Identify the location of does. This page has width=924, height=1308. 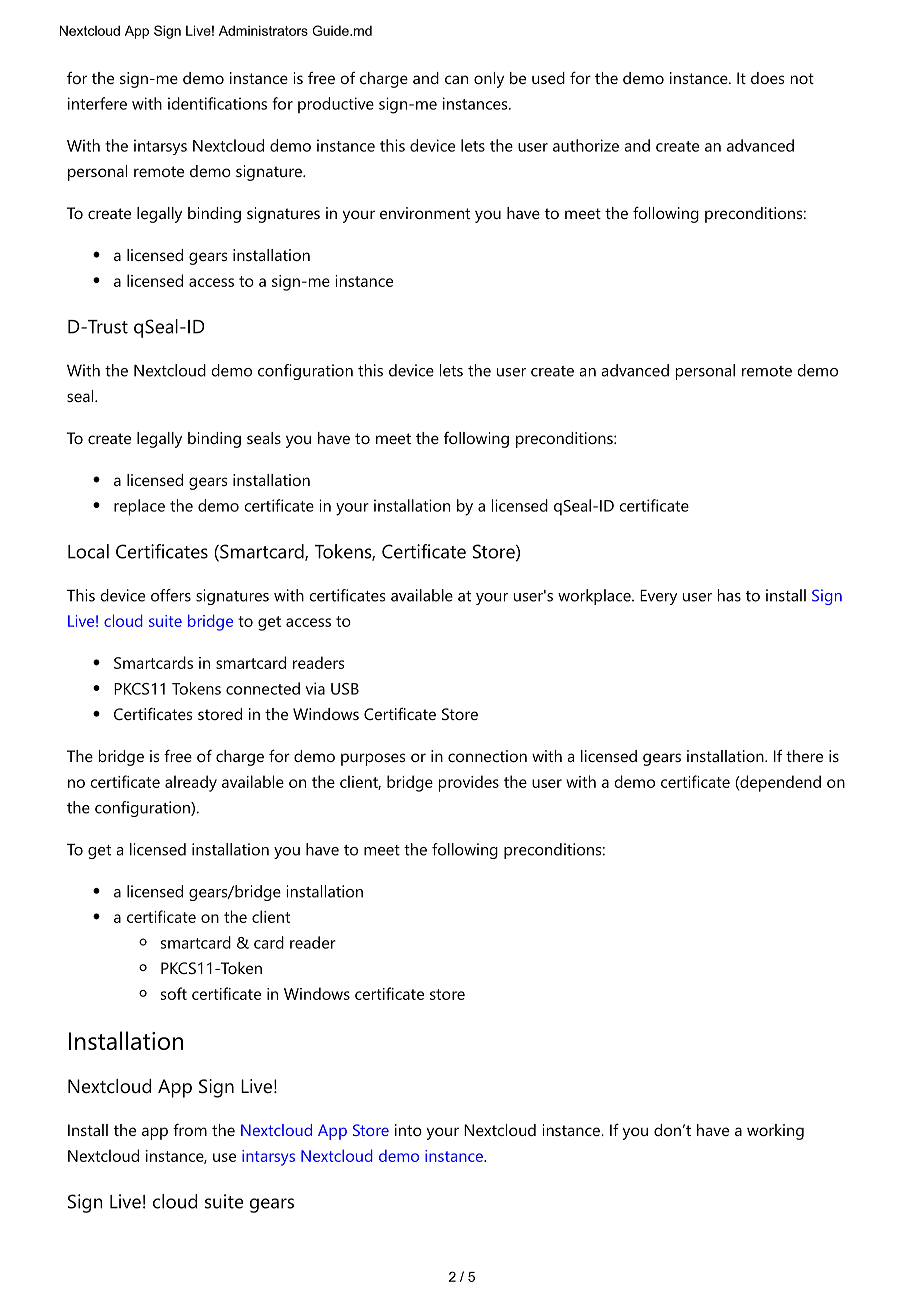
(767, 78).
